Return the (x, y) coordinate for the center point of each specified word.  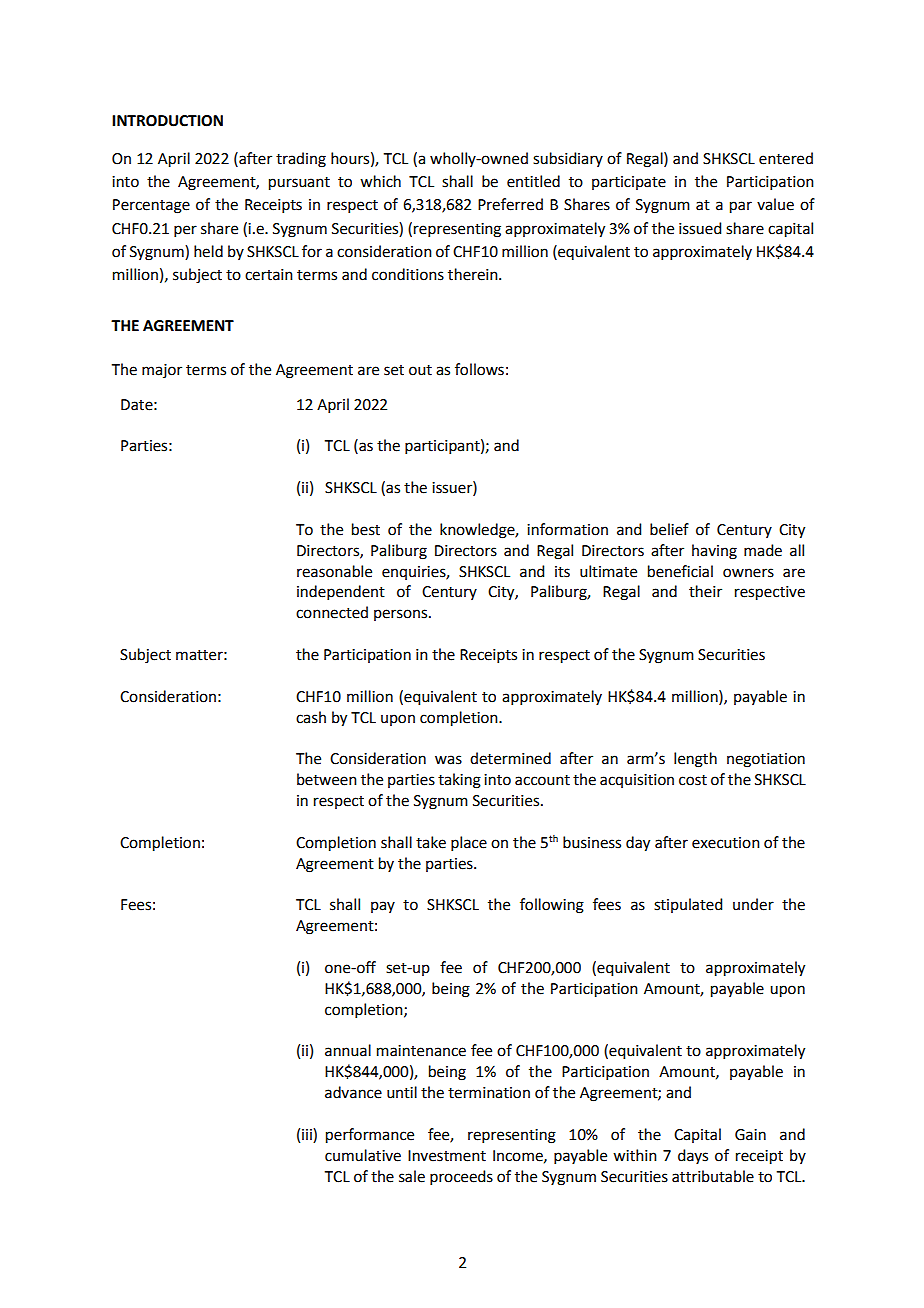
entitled (533, 181)
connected (332, 612)
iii (308, 1135)
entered (786, 158)
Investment (447, 1156)
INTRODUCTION (167, 121)
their (705, 591)
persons (402, 615)
